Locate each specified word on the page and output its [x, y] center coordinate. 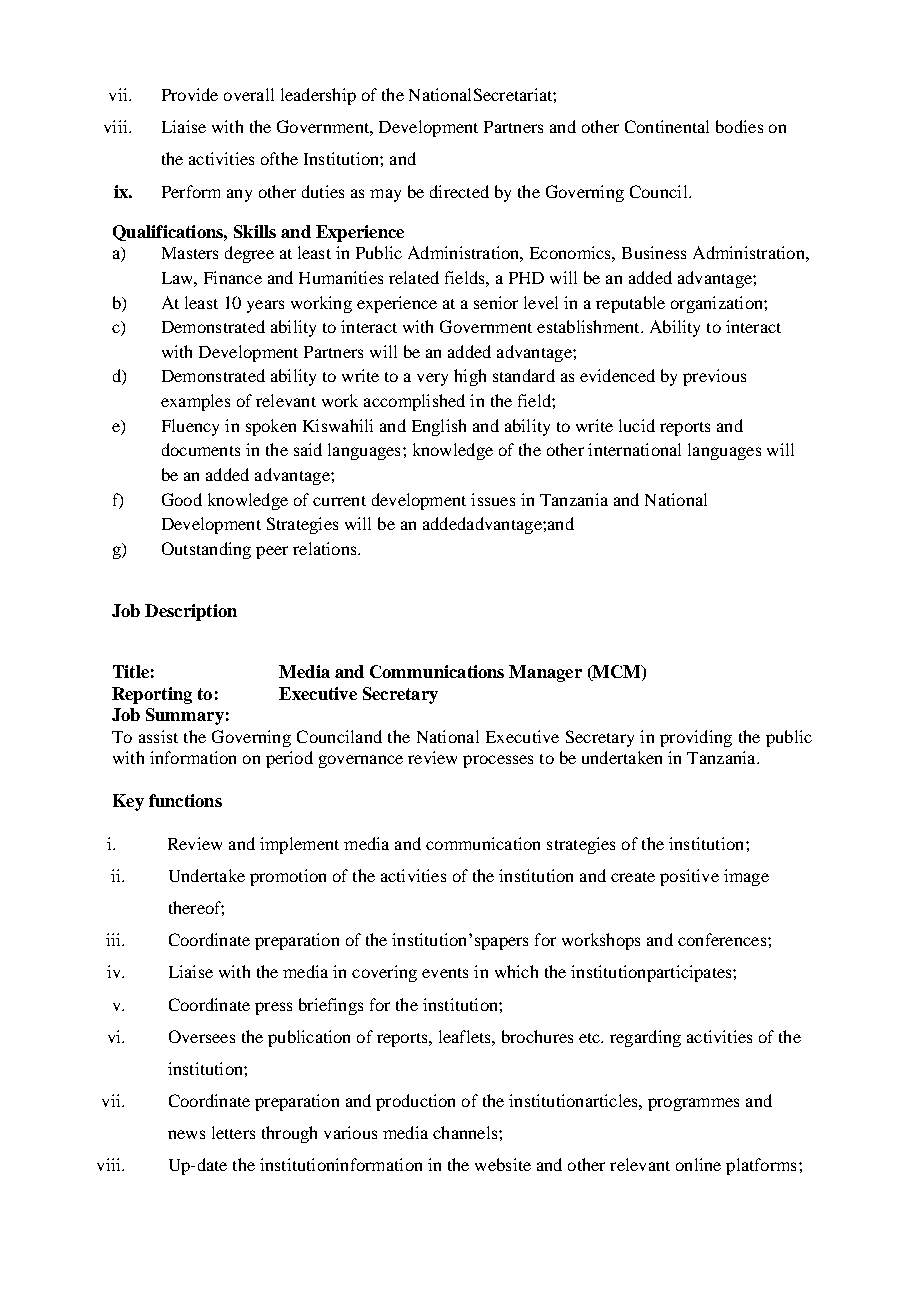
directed [459, 191]
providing [696, 738]
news [186, 1134]
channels [466, 1132]
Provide [190, 94]
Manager [545, 673]
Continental [667, 126]
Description [191, 612]
